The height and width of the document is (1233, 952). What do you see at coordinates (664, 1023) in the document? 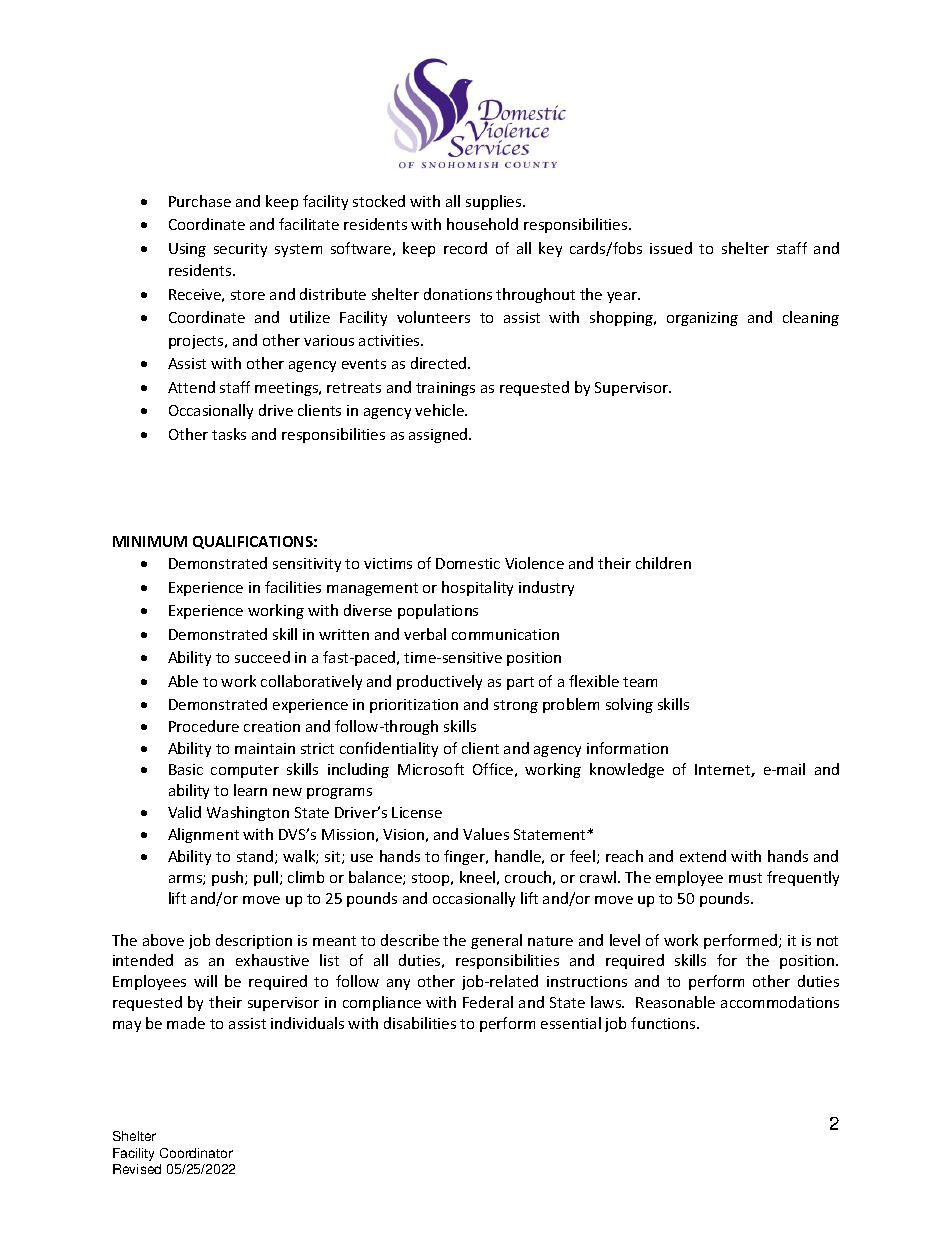
I see `functions` at bounding box center [664, 1023].
